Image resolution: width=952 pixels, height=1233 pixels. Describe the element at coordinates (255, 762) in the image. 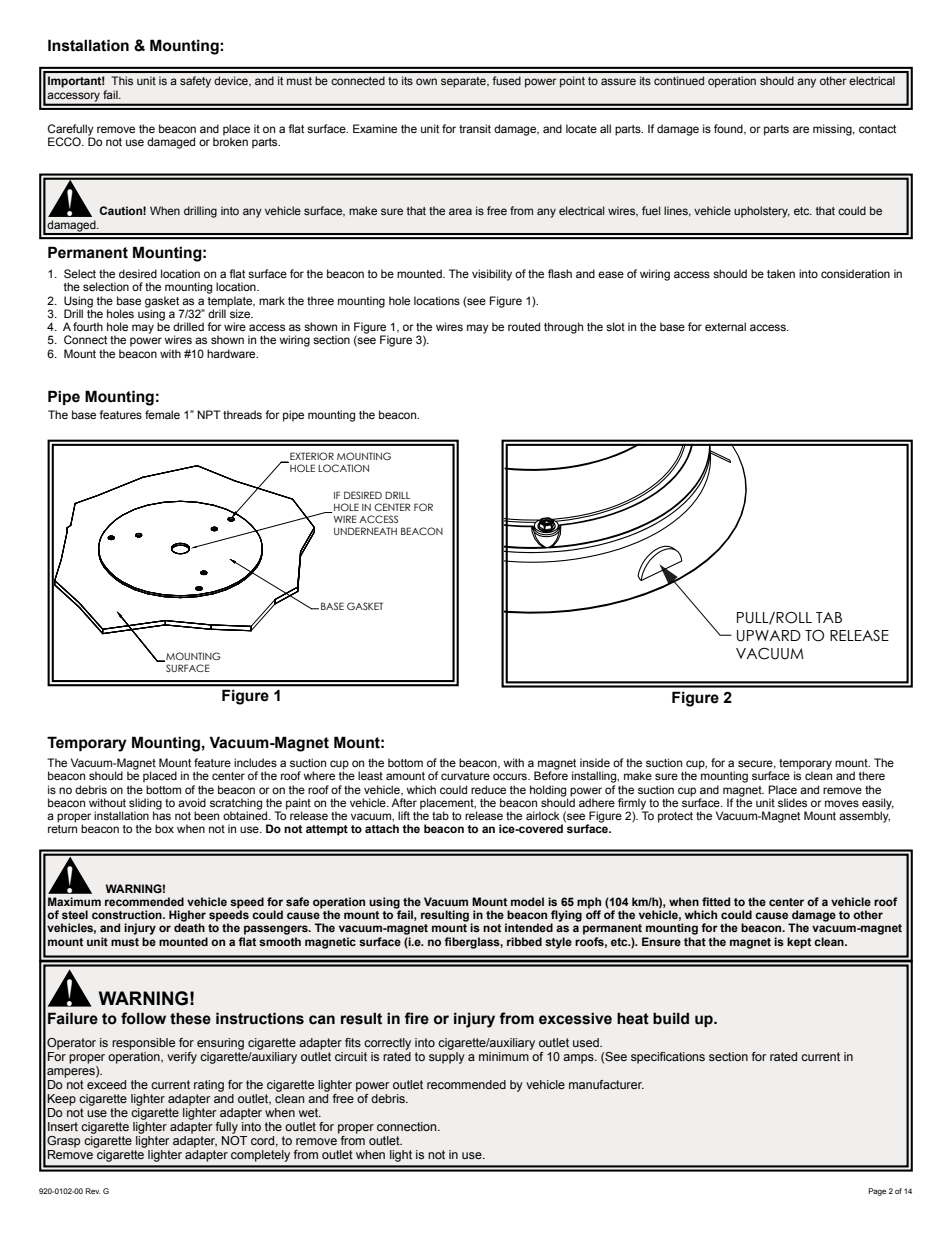

I see `includes` at that location.
